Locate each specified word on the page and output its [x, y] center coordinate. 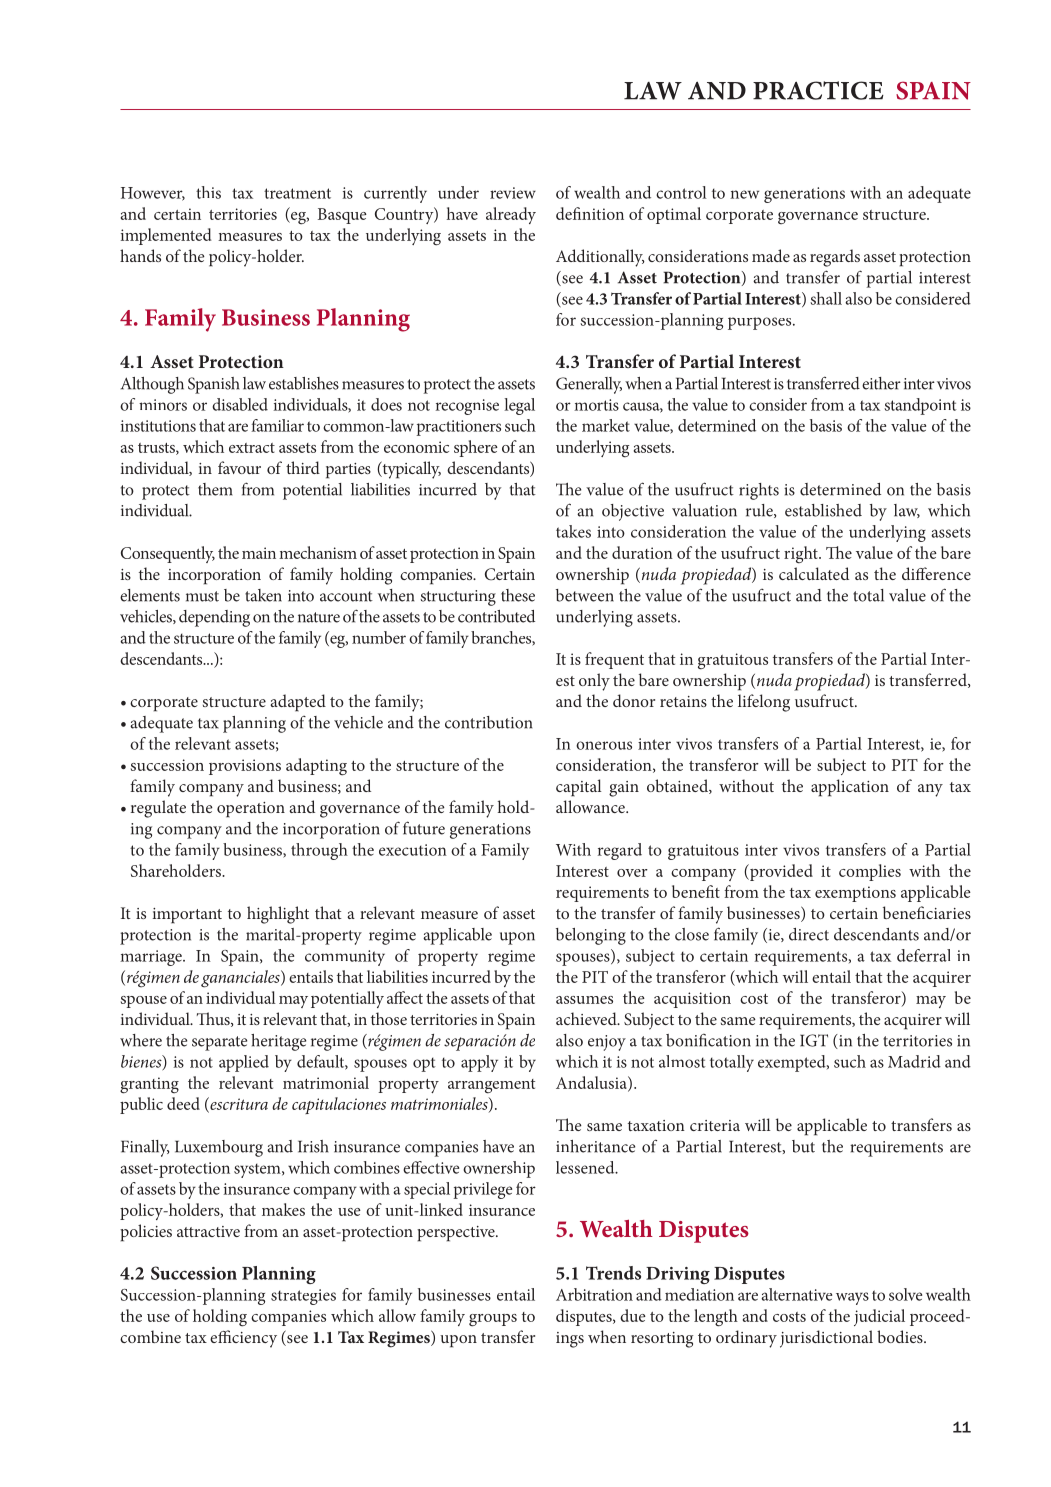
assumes [584, 1000]
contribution [488, 722]
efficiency [243, 1339]
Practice [818, 90]
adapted [298, 703]
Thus [214, 1019]
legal [519, 406]
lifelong [764, 703]
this [208, 192]
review [513, 193]
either [881, 383]
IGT [814, 1040]
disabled [240, 404]
